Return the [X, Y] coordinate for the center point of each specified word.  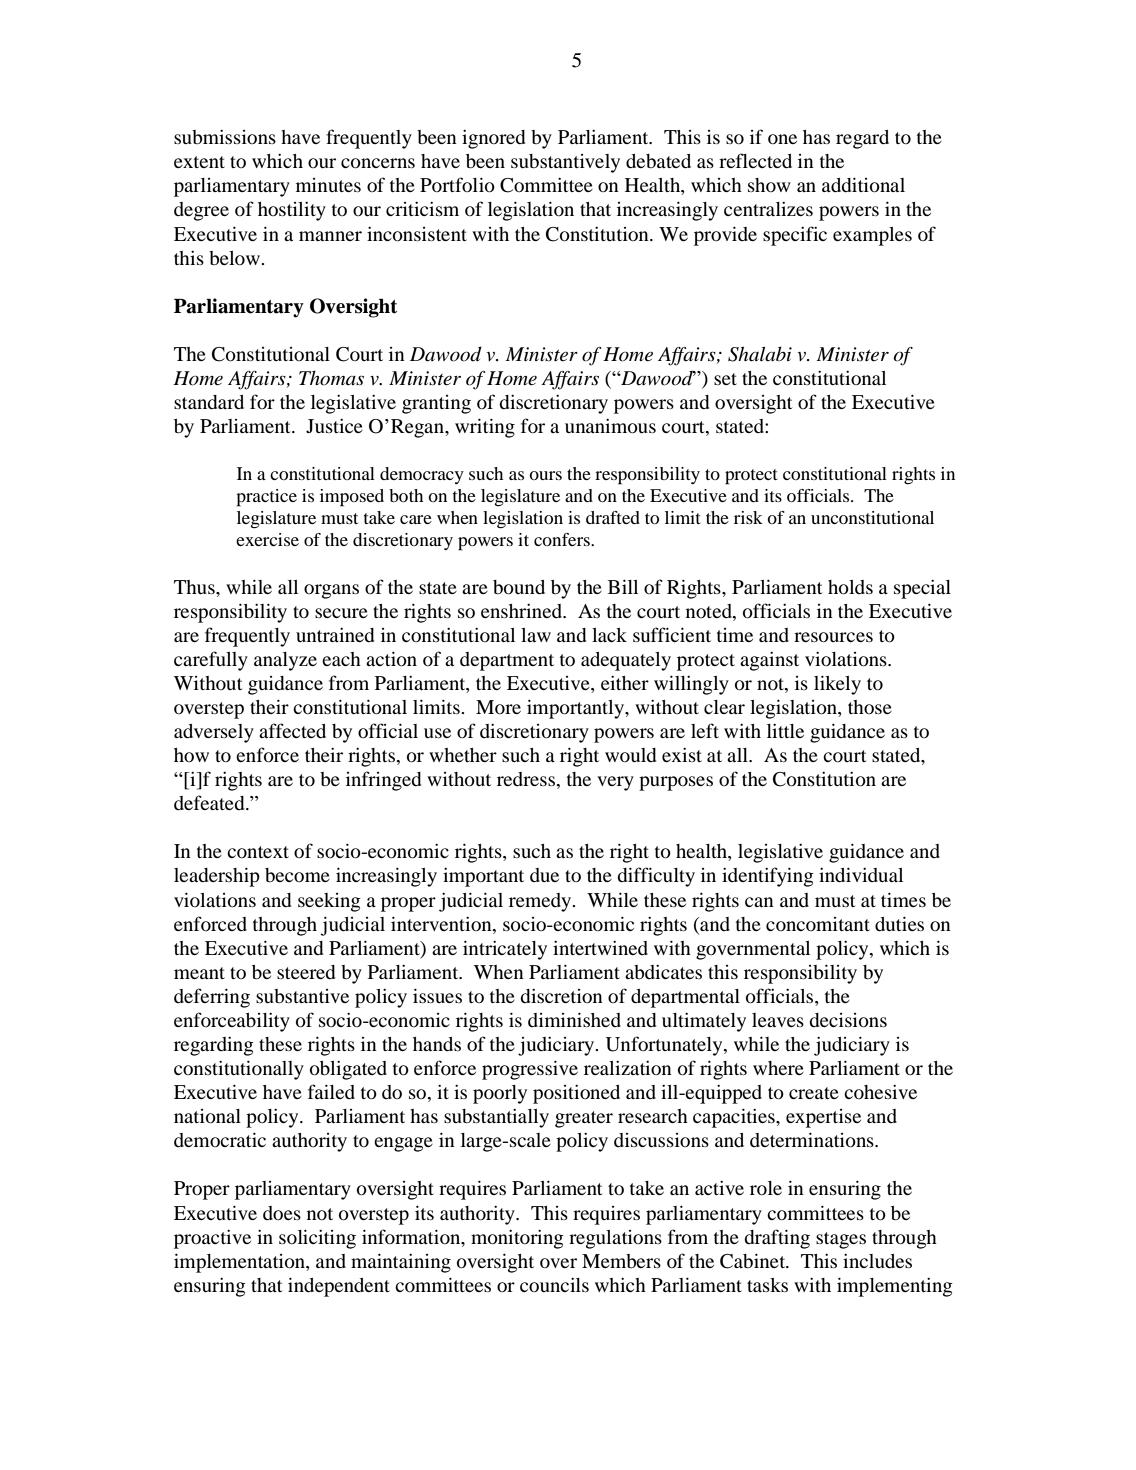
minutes [328, 185]
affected [292, 730]
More [498, 707]
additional [863, 185]
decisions [848, 1020]
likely [837, 685]
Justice [334, 426]
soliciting [317, 1239]
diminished [574, 1019]
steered [306, 972]
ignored [493, 139]
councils [554, 1285]
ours [545, 475]
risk [748, 517]
